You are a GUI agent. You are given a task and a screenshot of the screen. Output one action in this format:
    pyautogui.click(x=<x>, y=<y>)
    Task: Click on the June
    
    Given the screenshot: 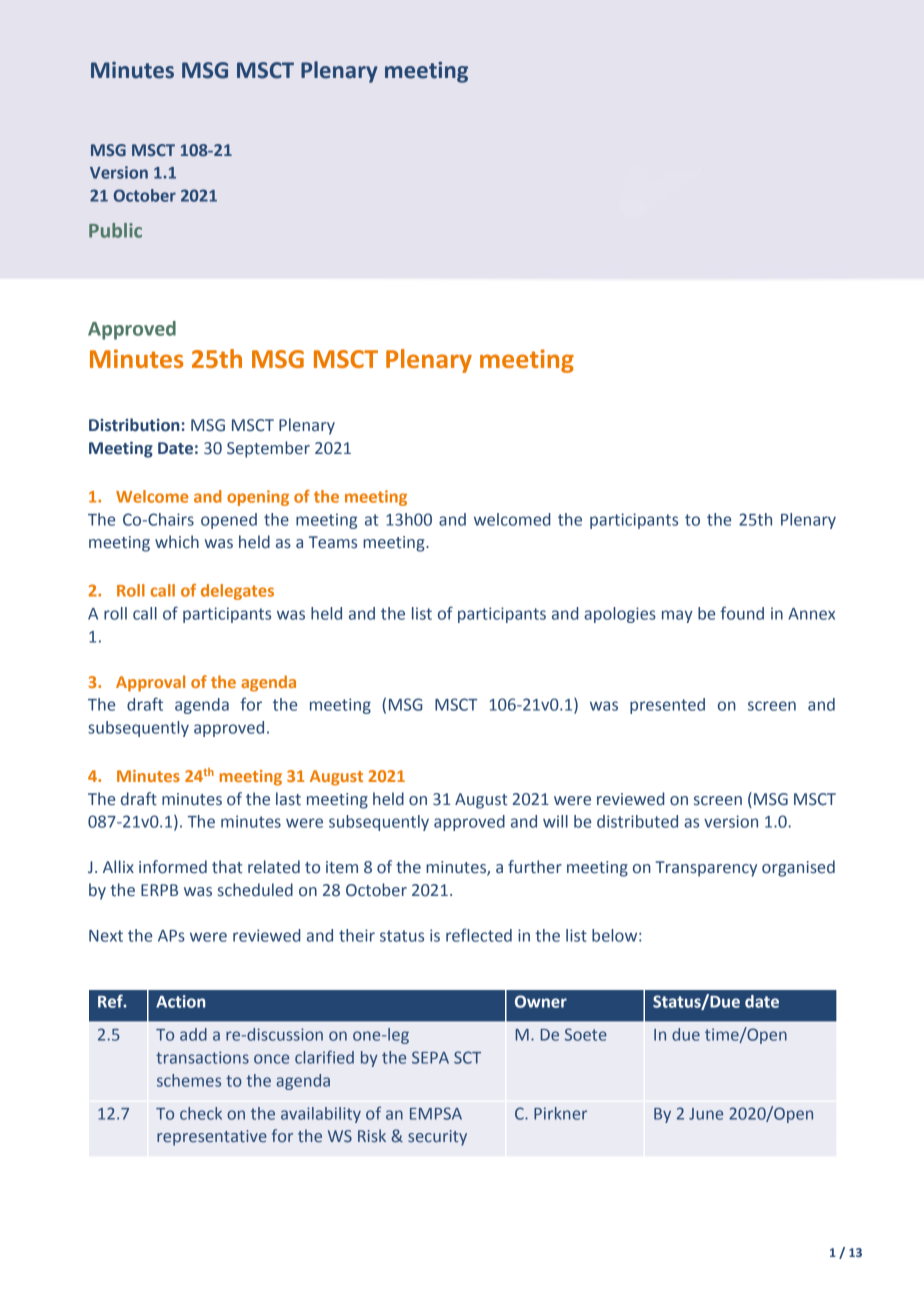 What is the action you would take?
    pyautogui.click(x=706, y=1114)
